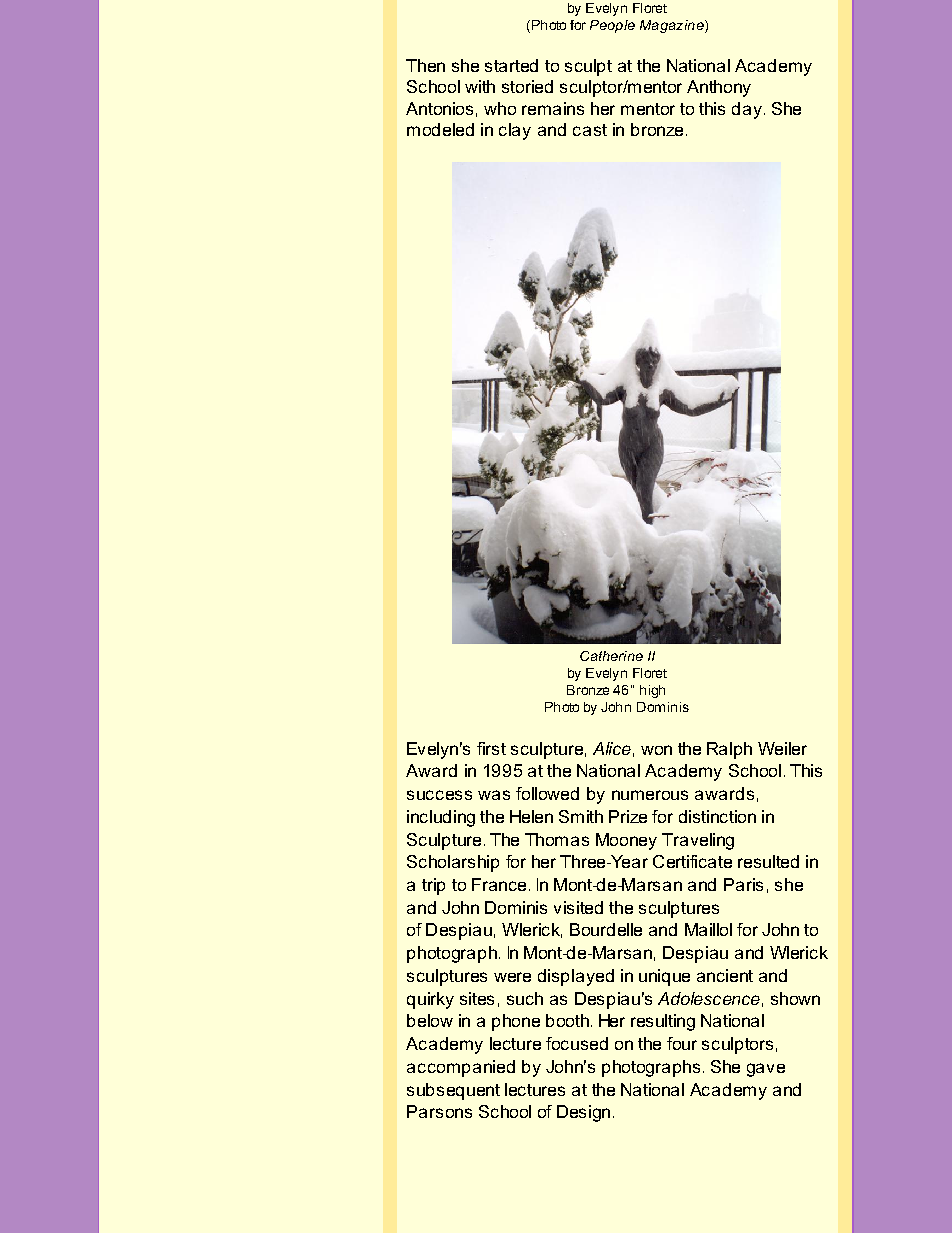  What do you see at coordinates (747, 110) in the screenshot?
I see `day` at bounding box center [747, 110].
